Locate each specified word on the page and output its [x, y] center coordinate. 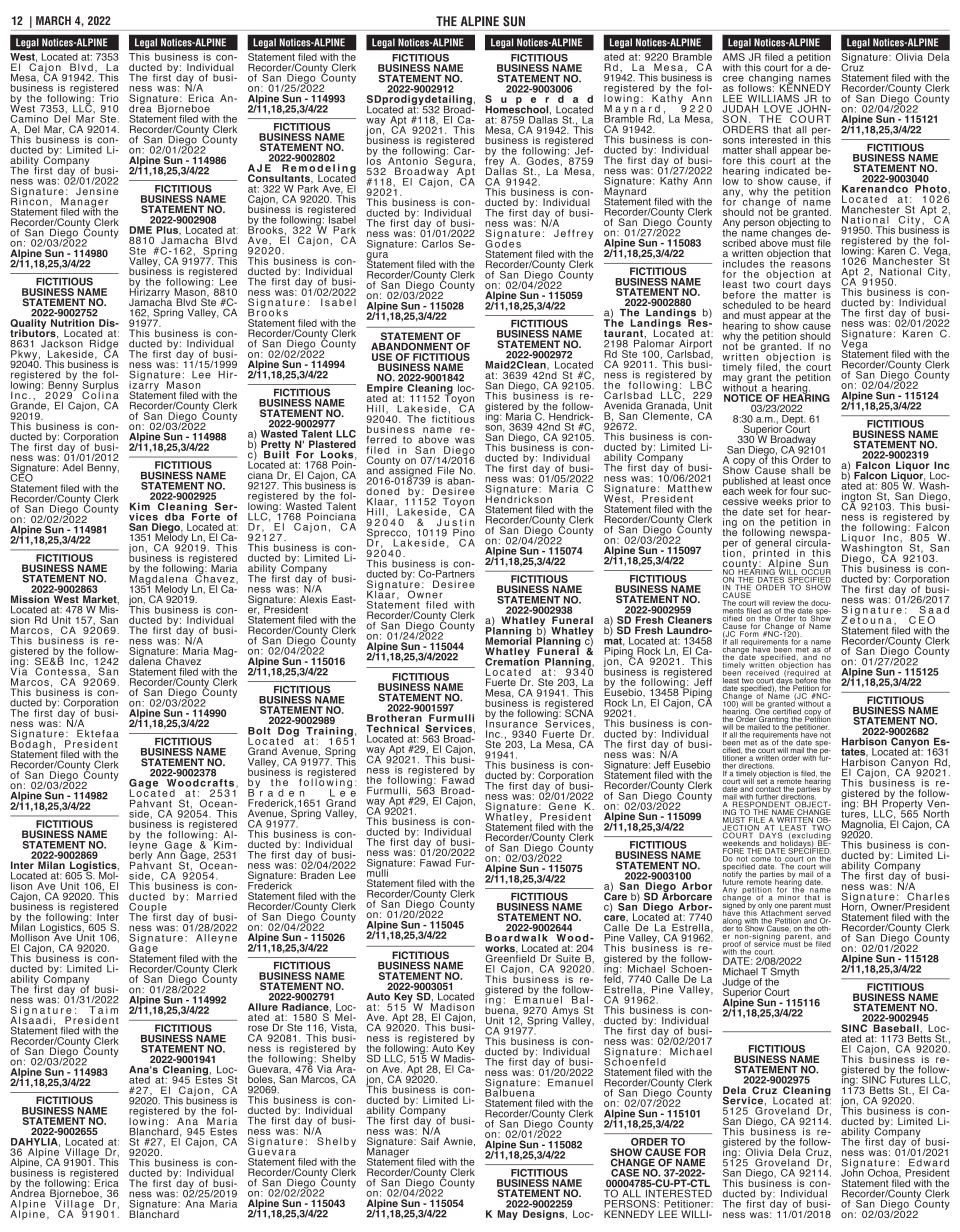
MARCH [53, 20]
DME [140, 230]
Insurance [512, 723]
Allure [263, 1007]
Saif [430, 1141]
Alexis [314, 599]
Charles [928, 896]
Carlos [437, 244]
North [936, 814]
